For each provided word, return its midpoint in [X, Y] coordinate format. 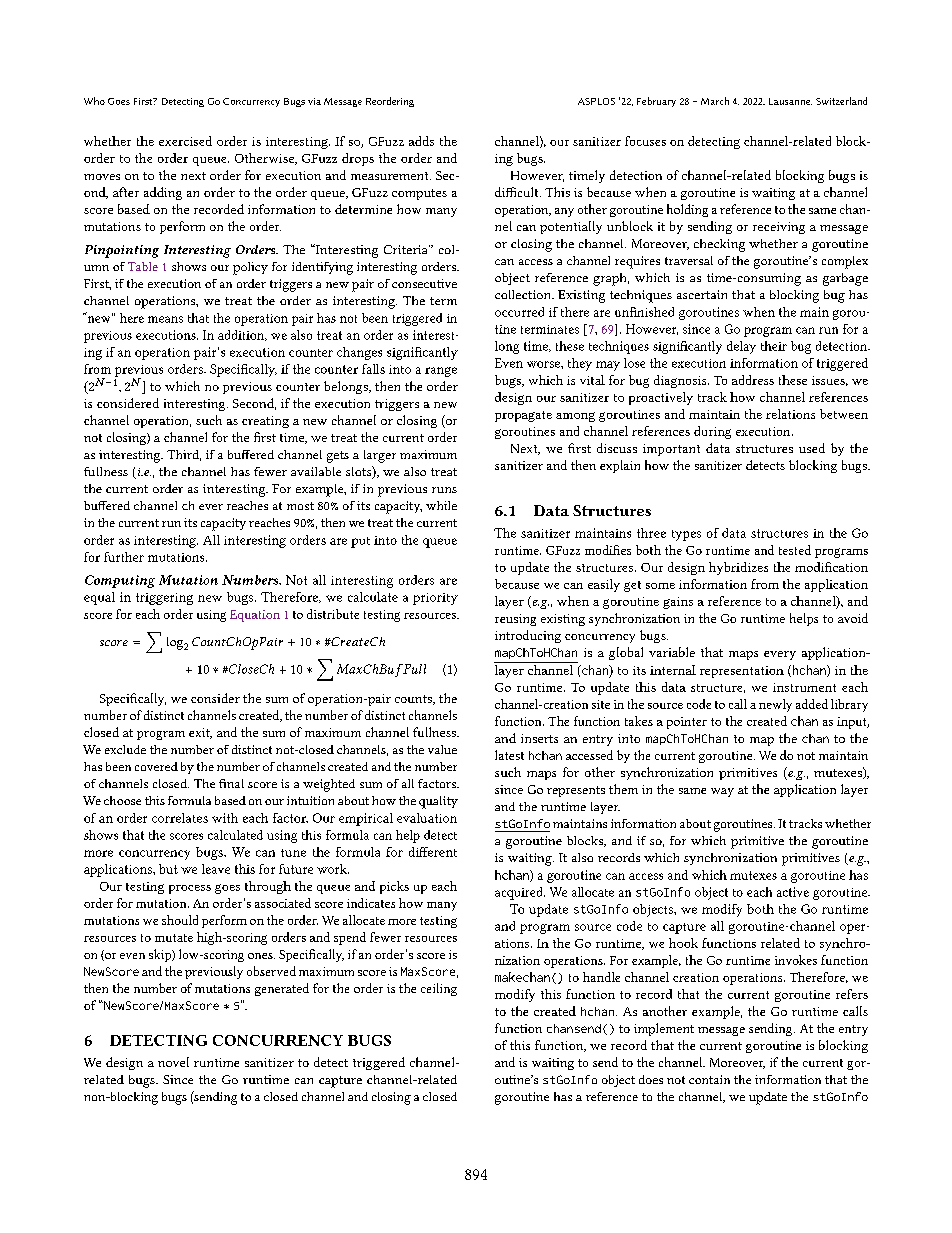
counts [414, 700]
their [774, 346]
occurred [519, 312]
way [722, 792]
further [124, 557]
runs [444, 490]
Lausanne [790, 101]
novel [173, 1062]
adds [421, 141]
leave [216, 869]
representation [742, 672]
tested [795, 550]
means [165, 319]
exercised [185, 141]
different [433, 852]
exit [200, 733]
